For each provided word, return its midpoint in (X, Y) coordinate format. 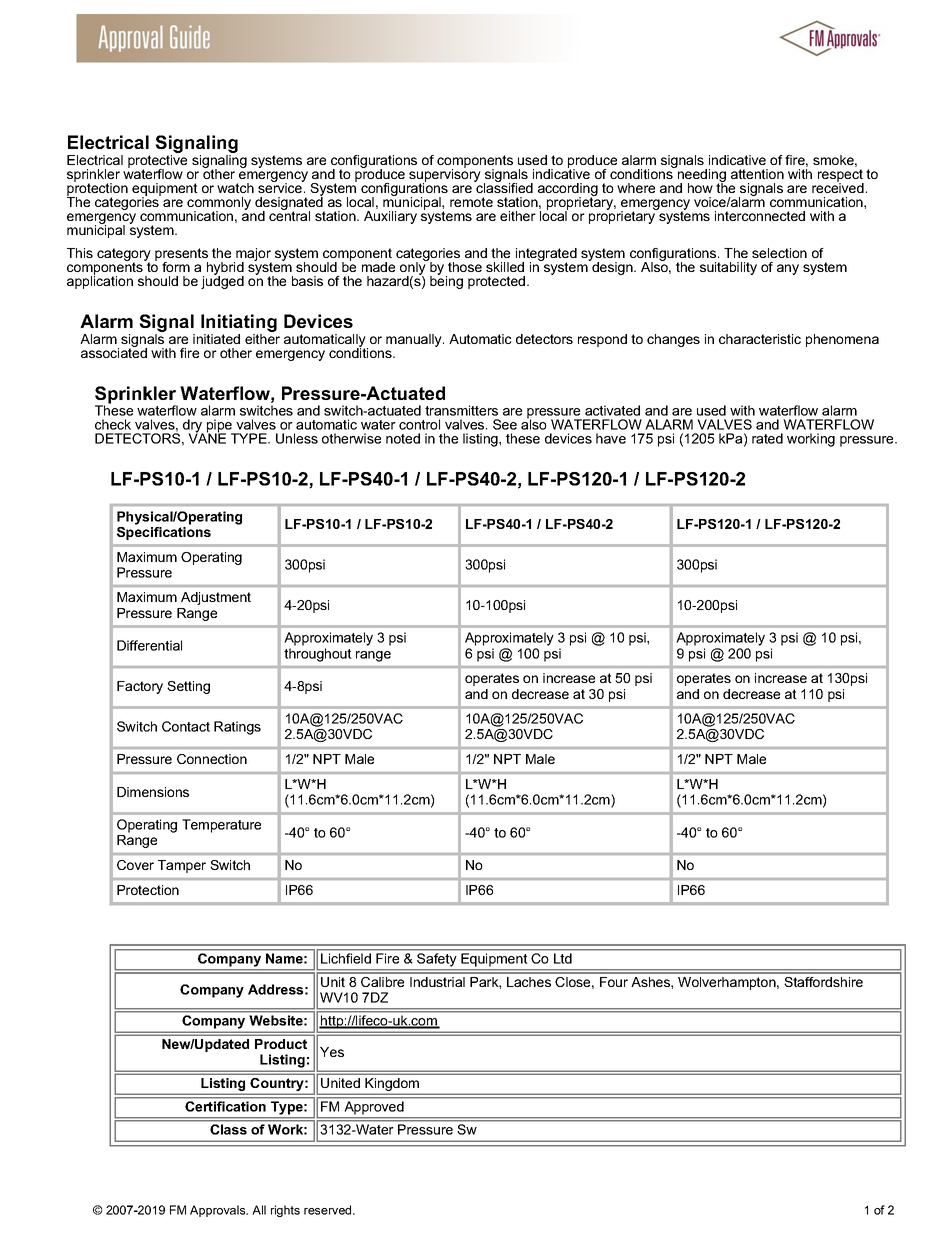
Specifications (164, 532)
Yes (332, 1052)
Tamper (182, 866)
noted (403, 438)
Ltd (563, 958)
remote (471, 202)
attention (757, 174)
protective (157, 161)
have (611, 438)
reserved (329, 1210)
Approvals (219, 1211)
